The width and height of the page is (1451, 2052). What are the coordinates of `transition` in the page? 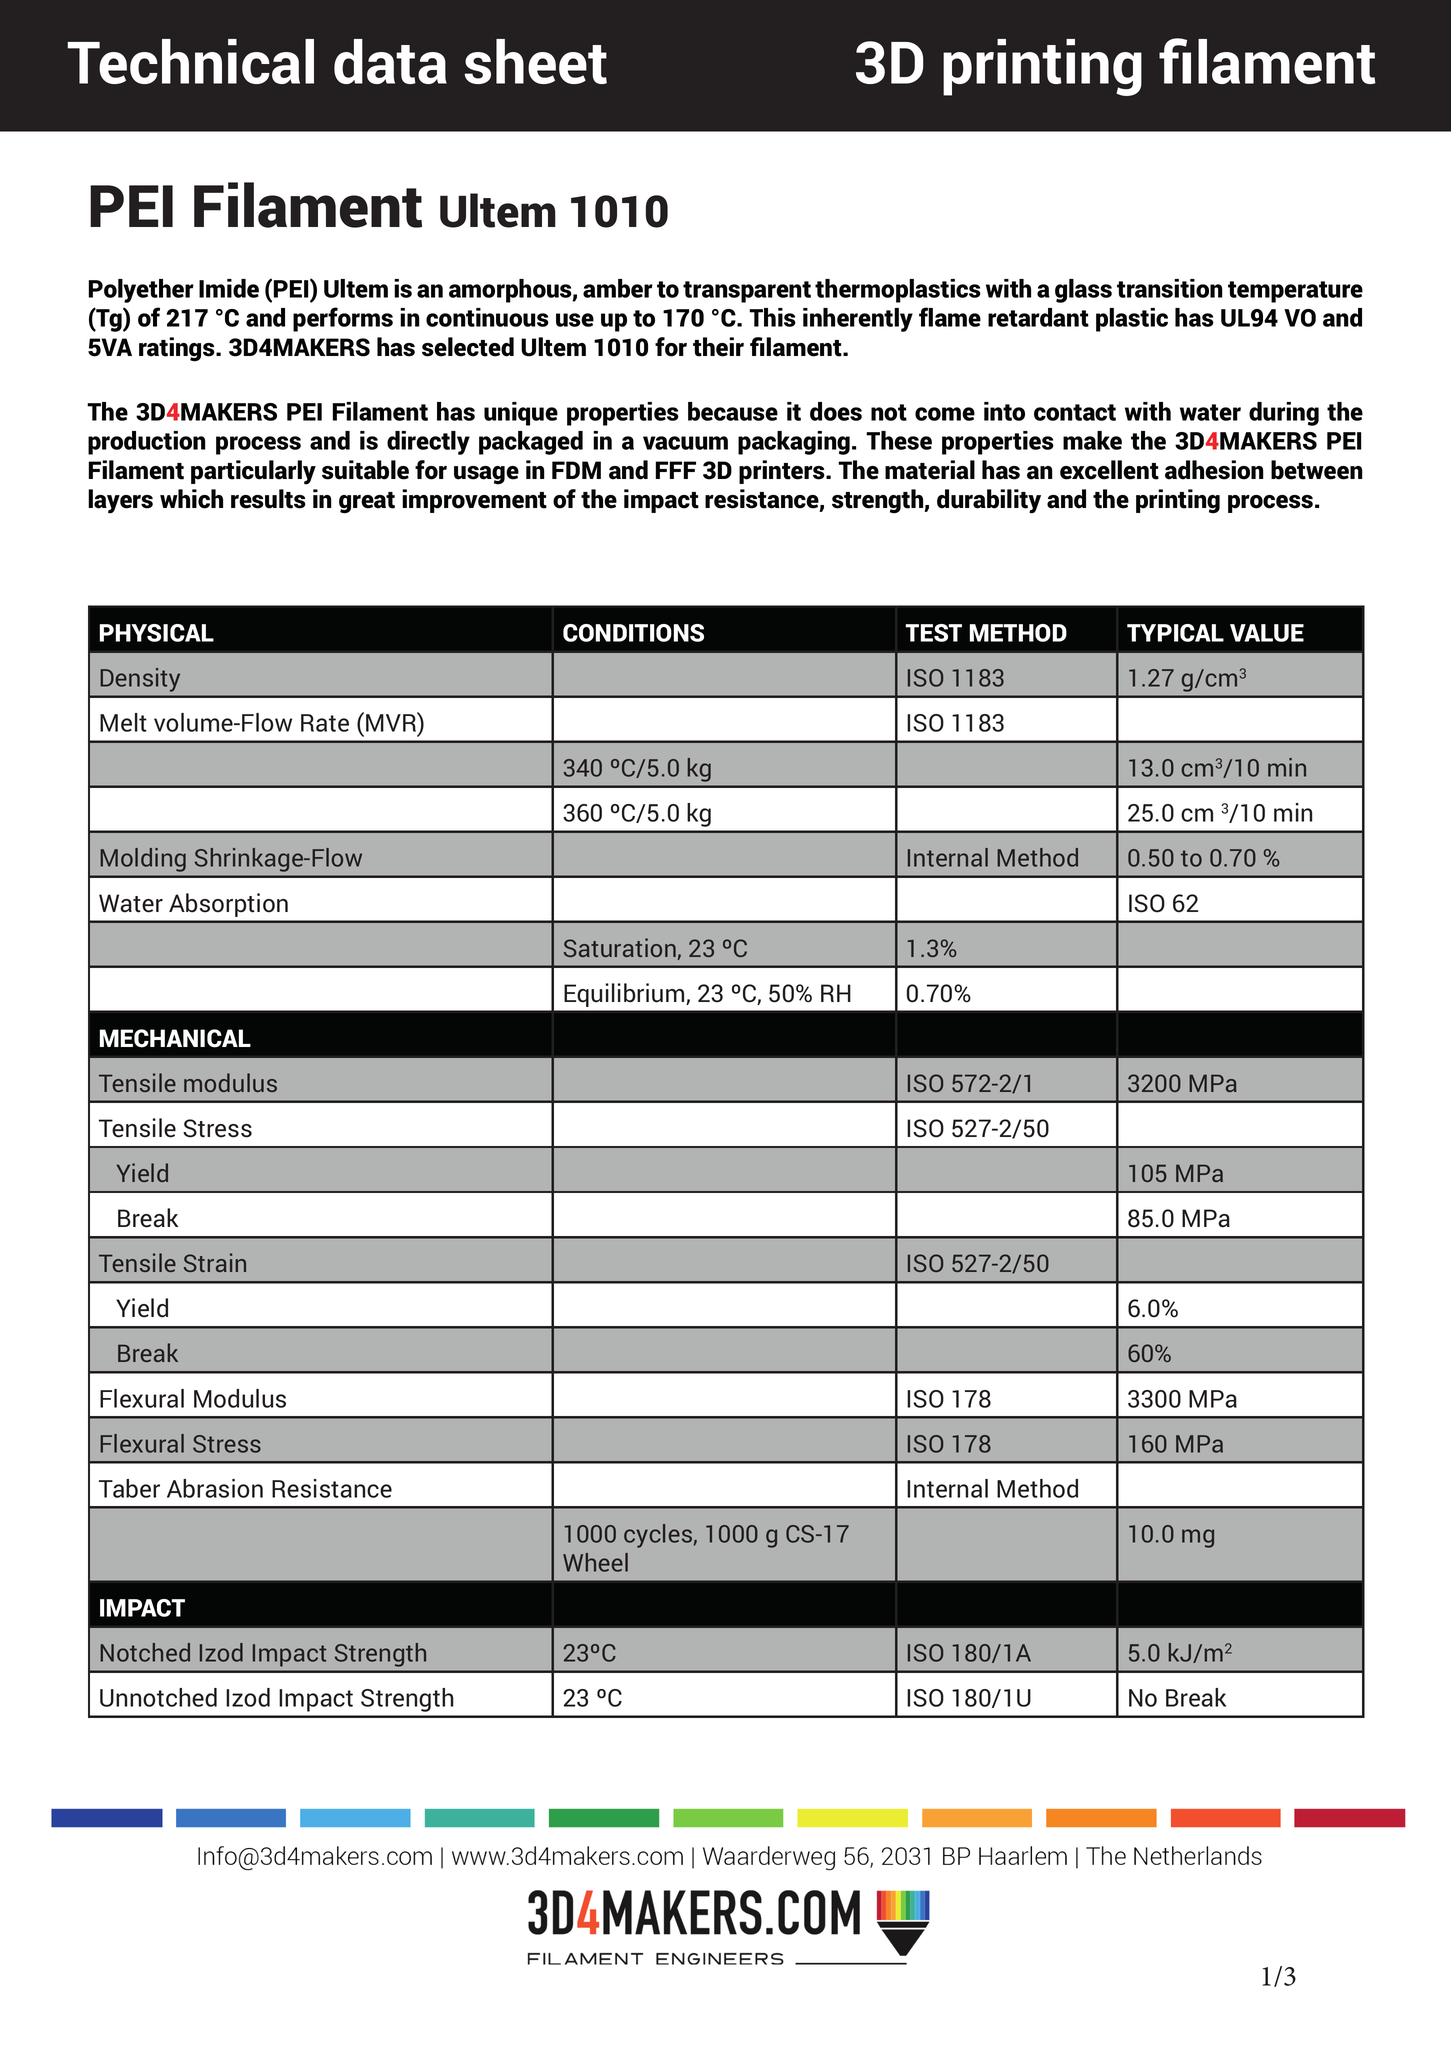 It's located at (1170, 288).
